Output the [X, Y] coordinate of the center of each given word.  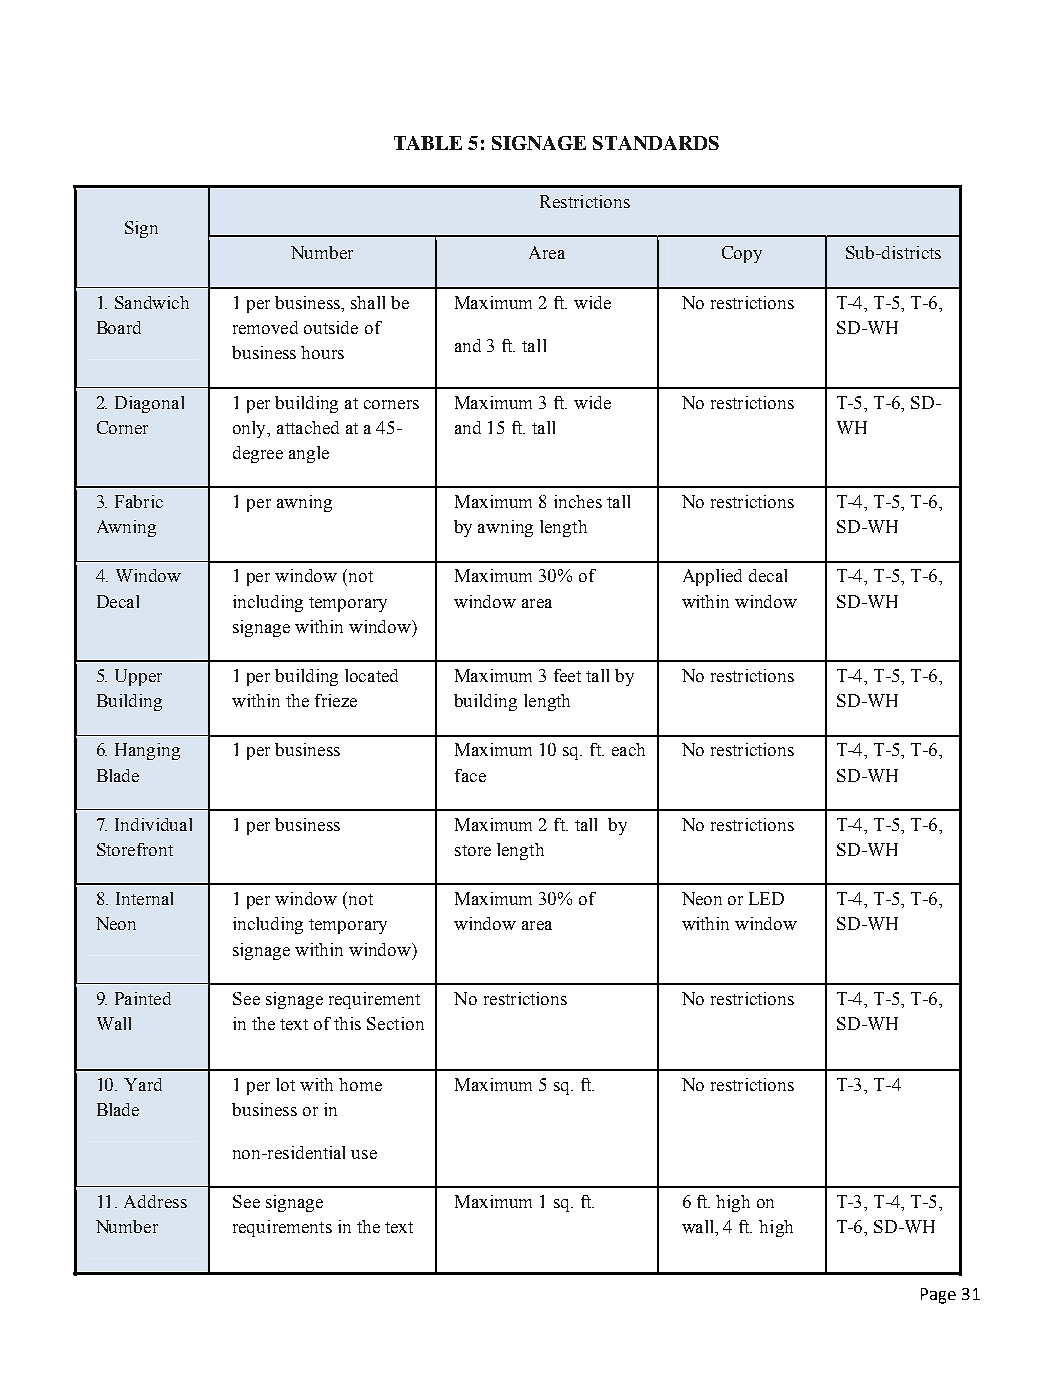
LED [766, 898]
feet [567, 675]
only [251, 429]
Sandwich [152, 302]
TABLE [428, 143]
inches [578, 501]
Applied [712, 577]
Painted [143, 998]
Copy [742, 254]
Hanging [147, 751]
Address [155, 1201]
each [628, 749]
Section [395, 1023]
